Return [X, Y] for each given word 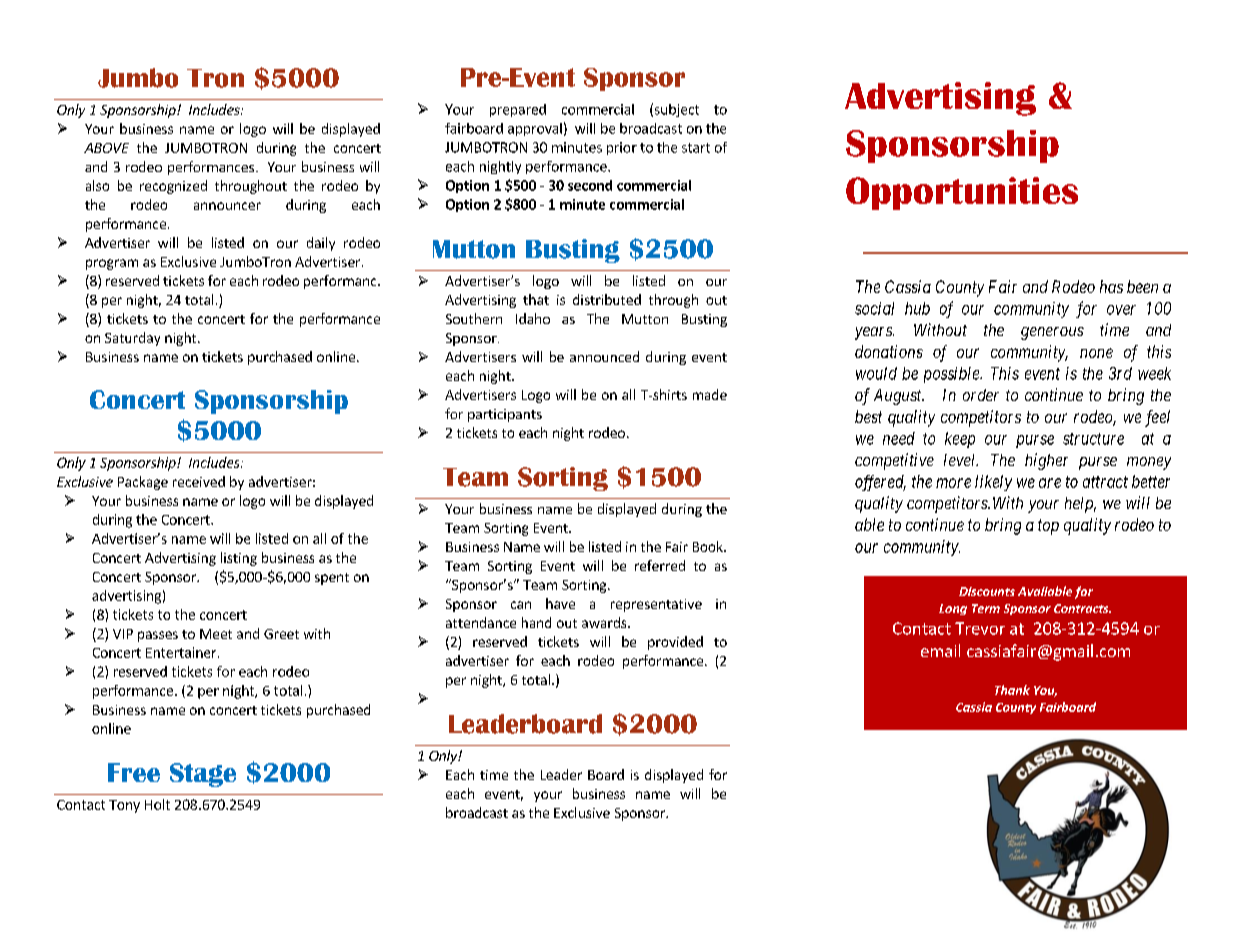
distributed [607, 299]
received [199, 481]
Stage [203, 775]
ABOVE [106, 148]
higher [1046, 461]
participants [505, 415]
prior [622, 148]
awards [605, 622]
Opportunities [962, 193]
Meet [216, 634]
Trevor [980, 628]
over [1121, 310]
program [112, 264]
